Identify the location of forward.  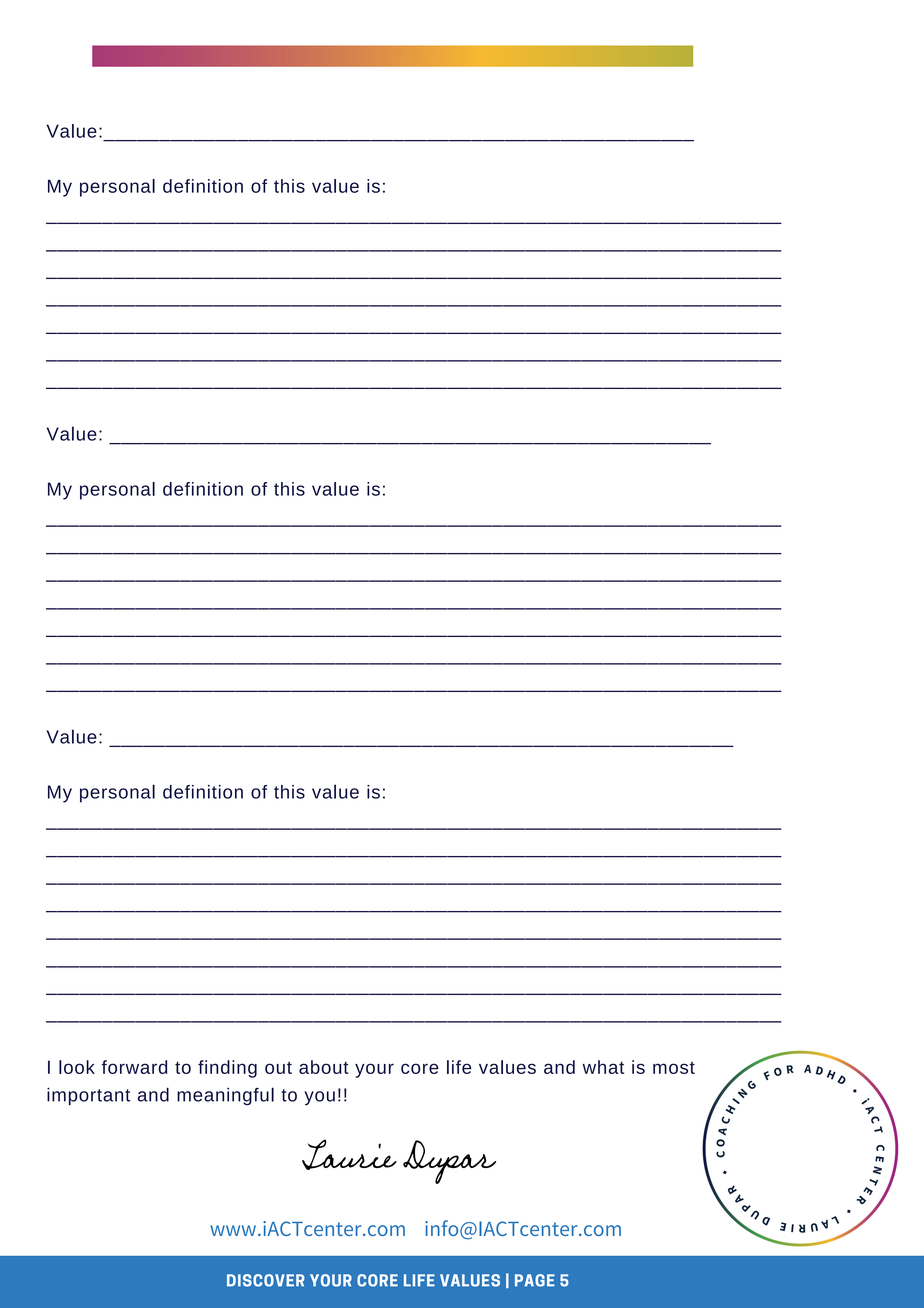
(134, 1067).
